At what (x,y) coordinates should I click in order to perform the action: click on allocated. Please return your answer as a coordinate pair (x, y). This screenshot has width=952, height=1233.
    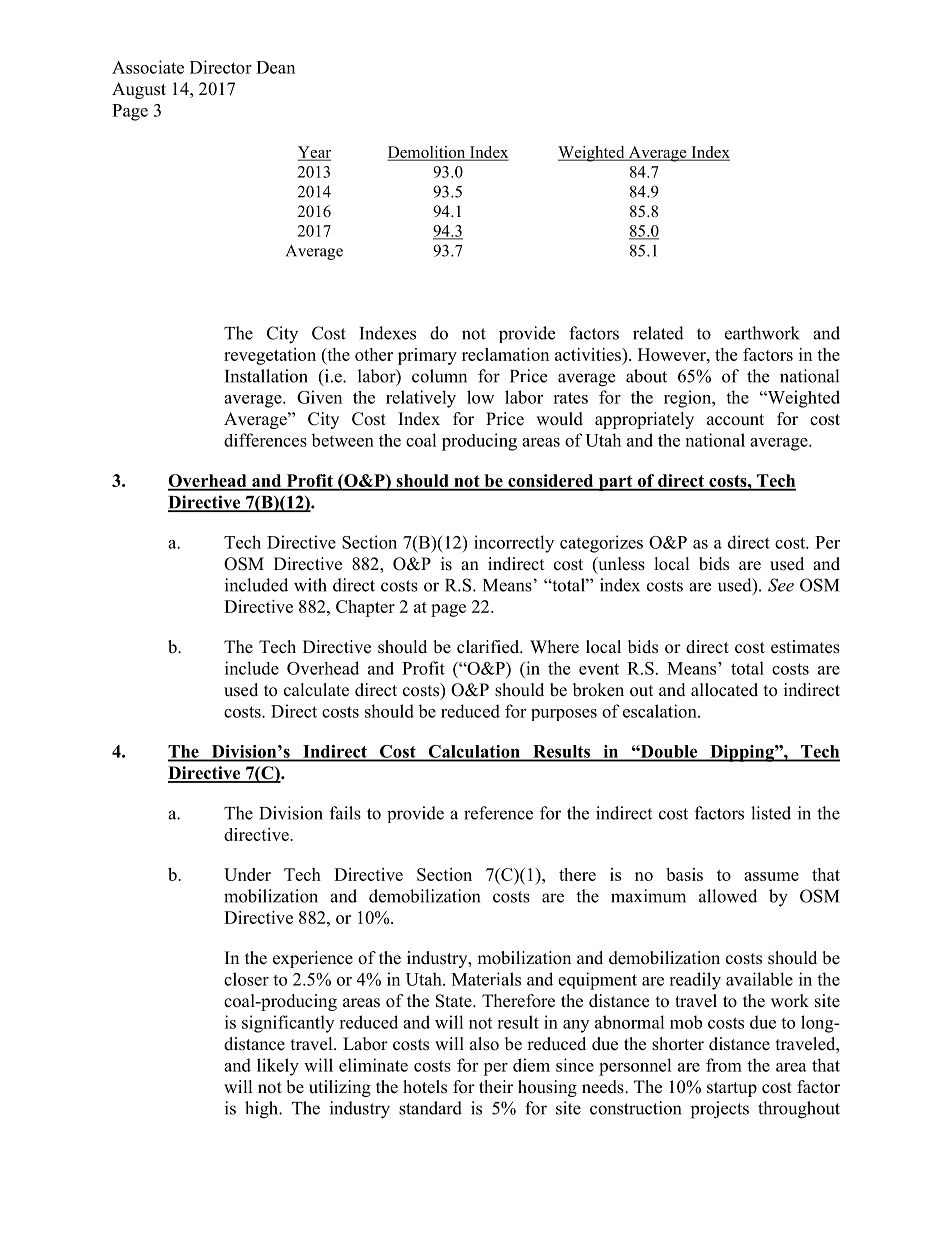
    Looking at the image, I should click on (724, 690).
